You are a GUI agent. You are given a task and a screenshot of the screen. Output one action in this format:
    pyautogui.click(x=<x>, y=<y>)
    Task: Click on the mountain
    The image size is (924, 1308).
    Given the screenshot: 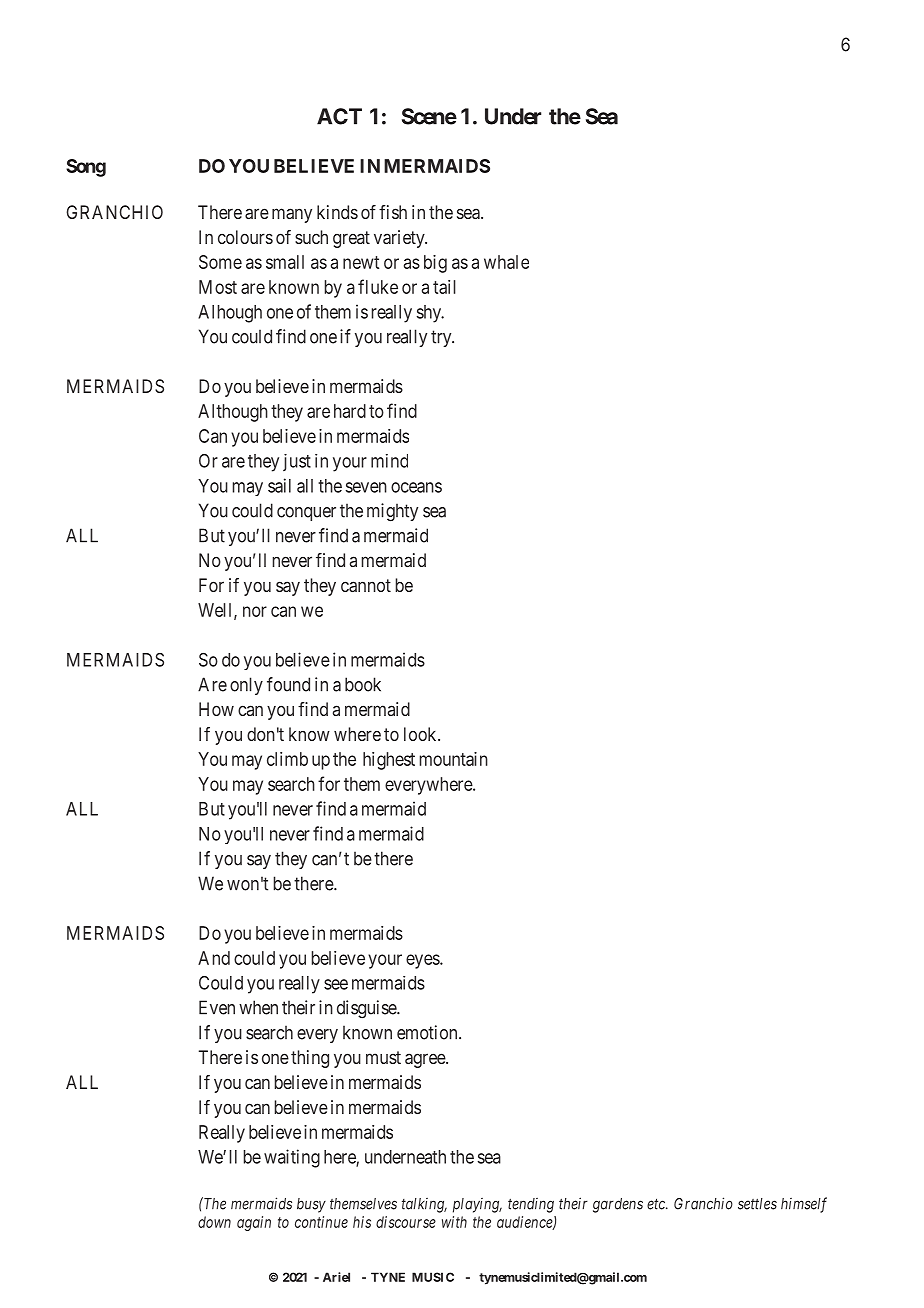 What is the action you would take?
    pyautogui.click(x=454, y=759)
